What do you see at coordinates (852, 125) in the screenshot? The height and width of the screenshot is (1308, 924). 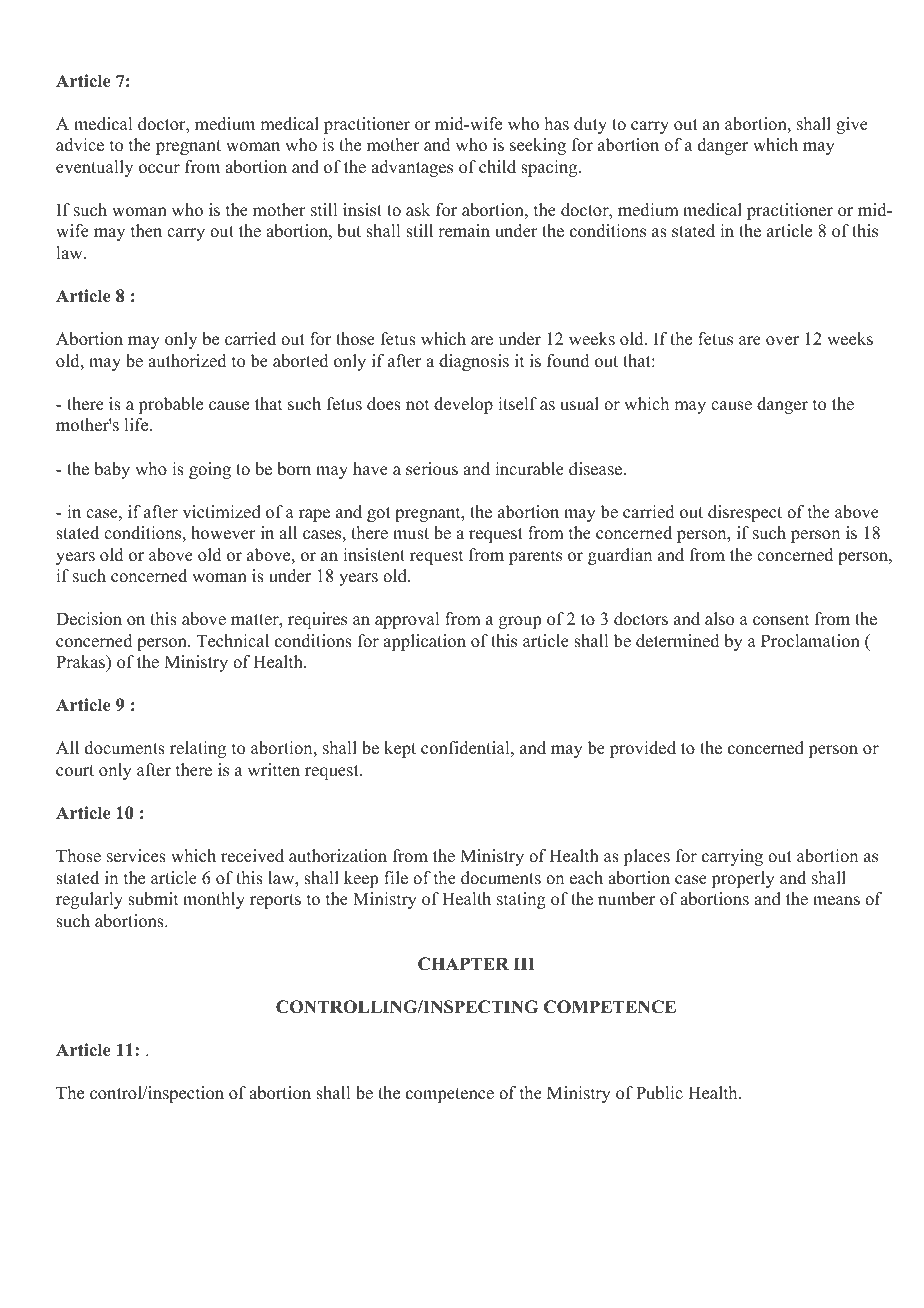 I see `give` at bounding box center [852, 125].
